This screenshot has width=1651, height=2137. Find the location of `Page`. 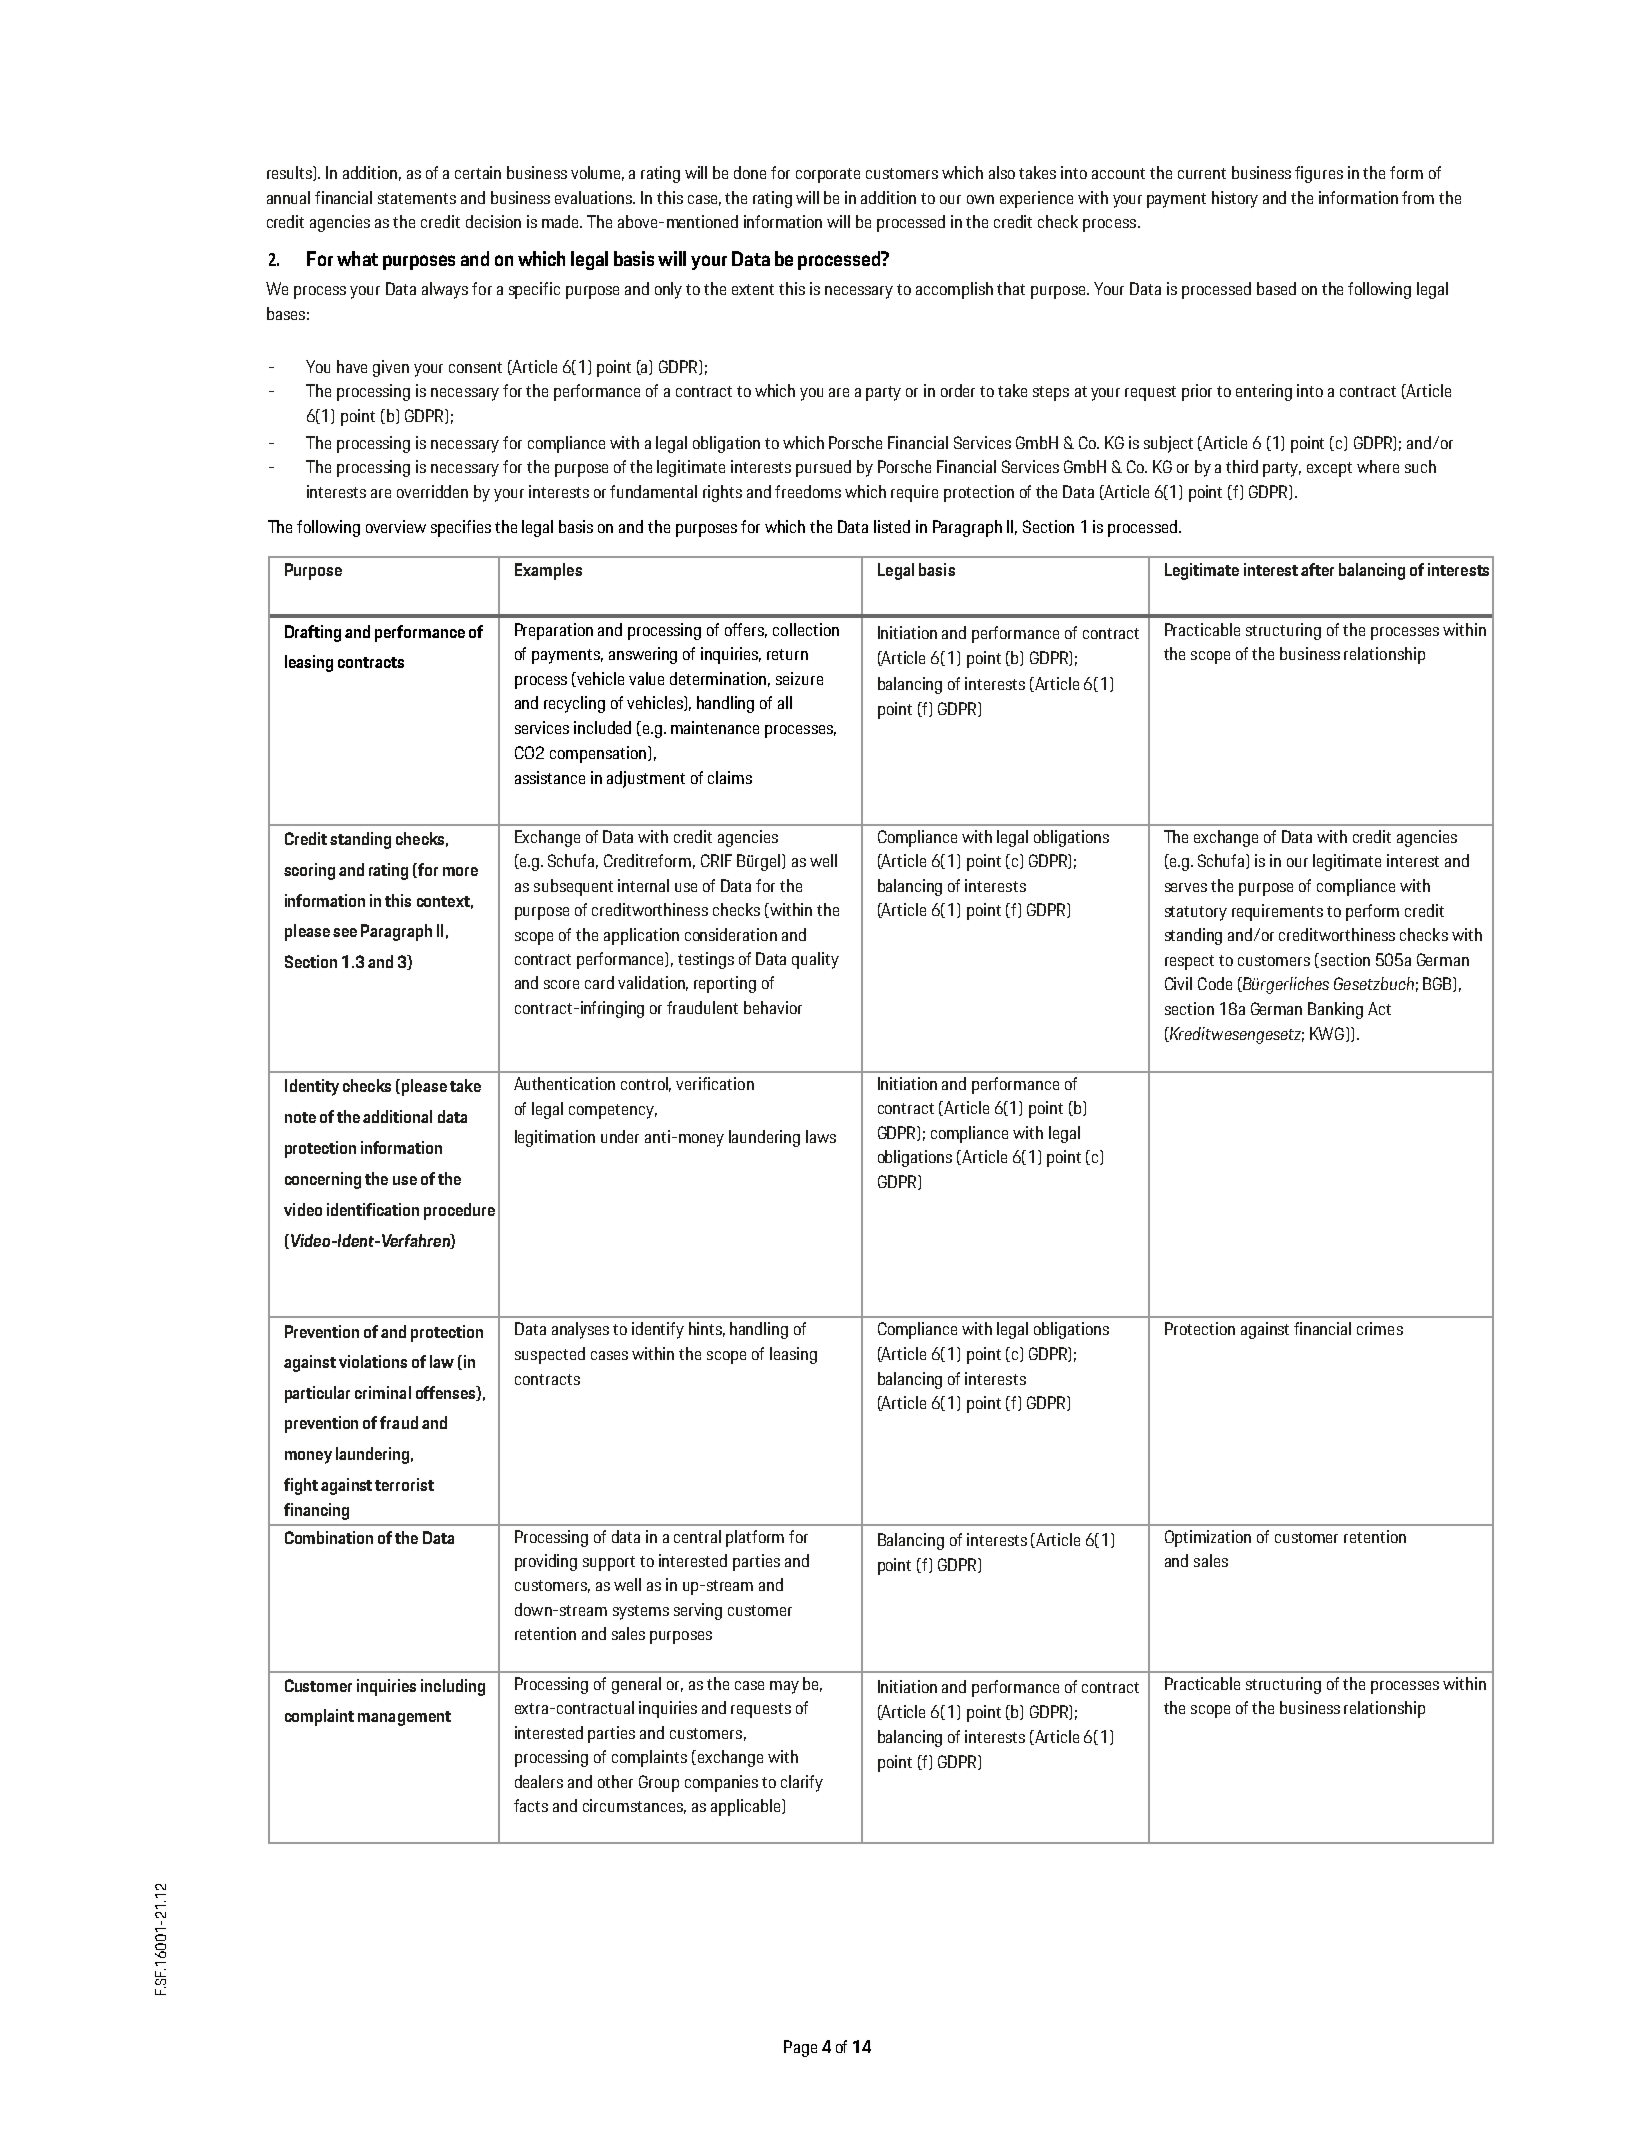

Page is located at coordinates (800, 2048).
